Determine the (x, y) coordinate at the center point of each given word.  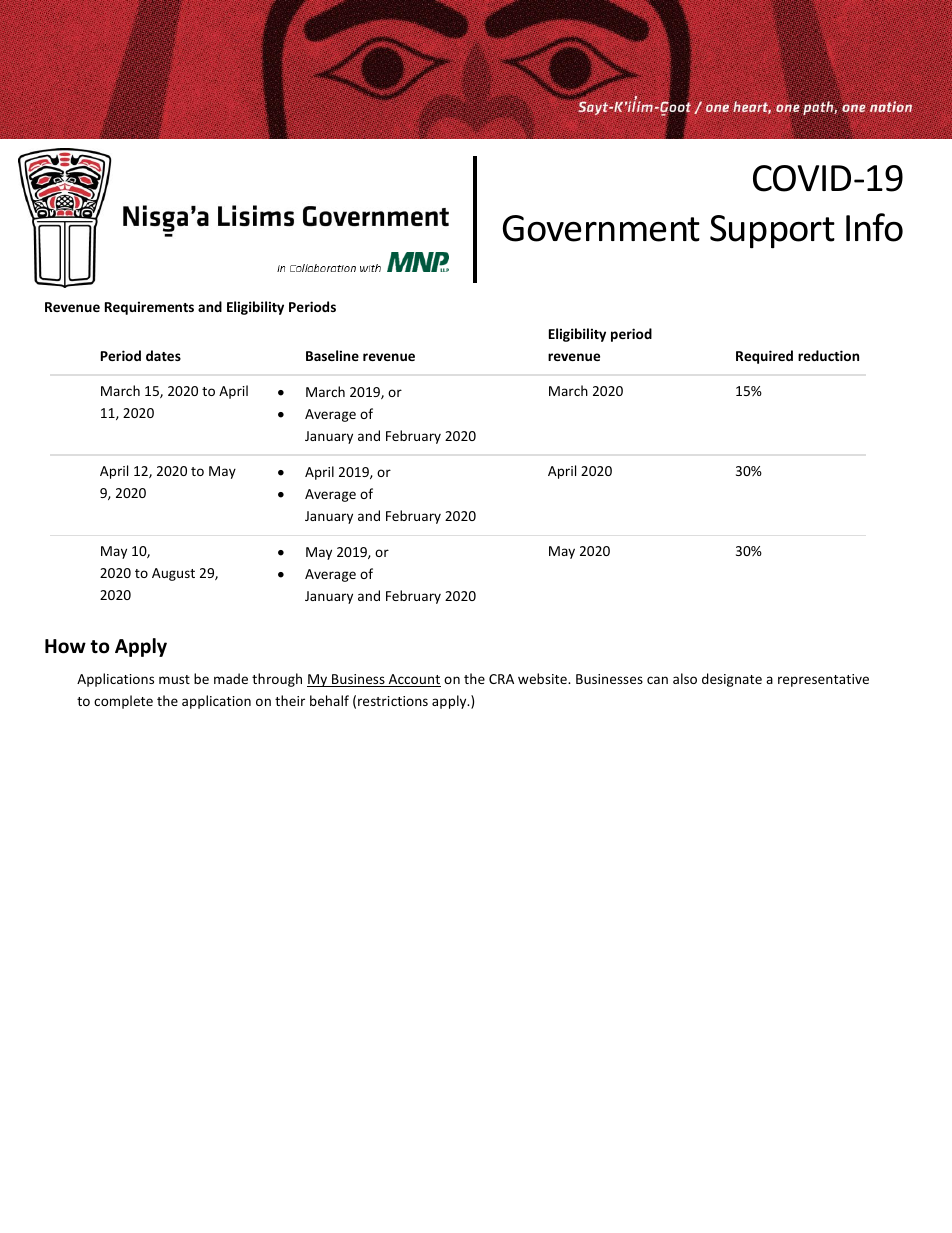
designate (732, 680)
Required (764, 357)
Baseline (332, 355)
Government (601, 228)
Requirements (149, 308)
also (685, 678)
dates (163, 355)
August (173, 574)
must (174, 679)
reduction (828, 355)
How (65, 646)
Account (413, 680)
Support (772, 232)
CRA (501, 679)
